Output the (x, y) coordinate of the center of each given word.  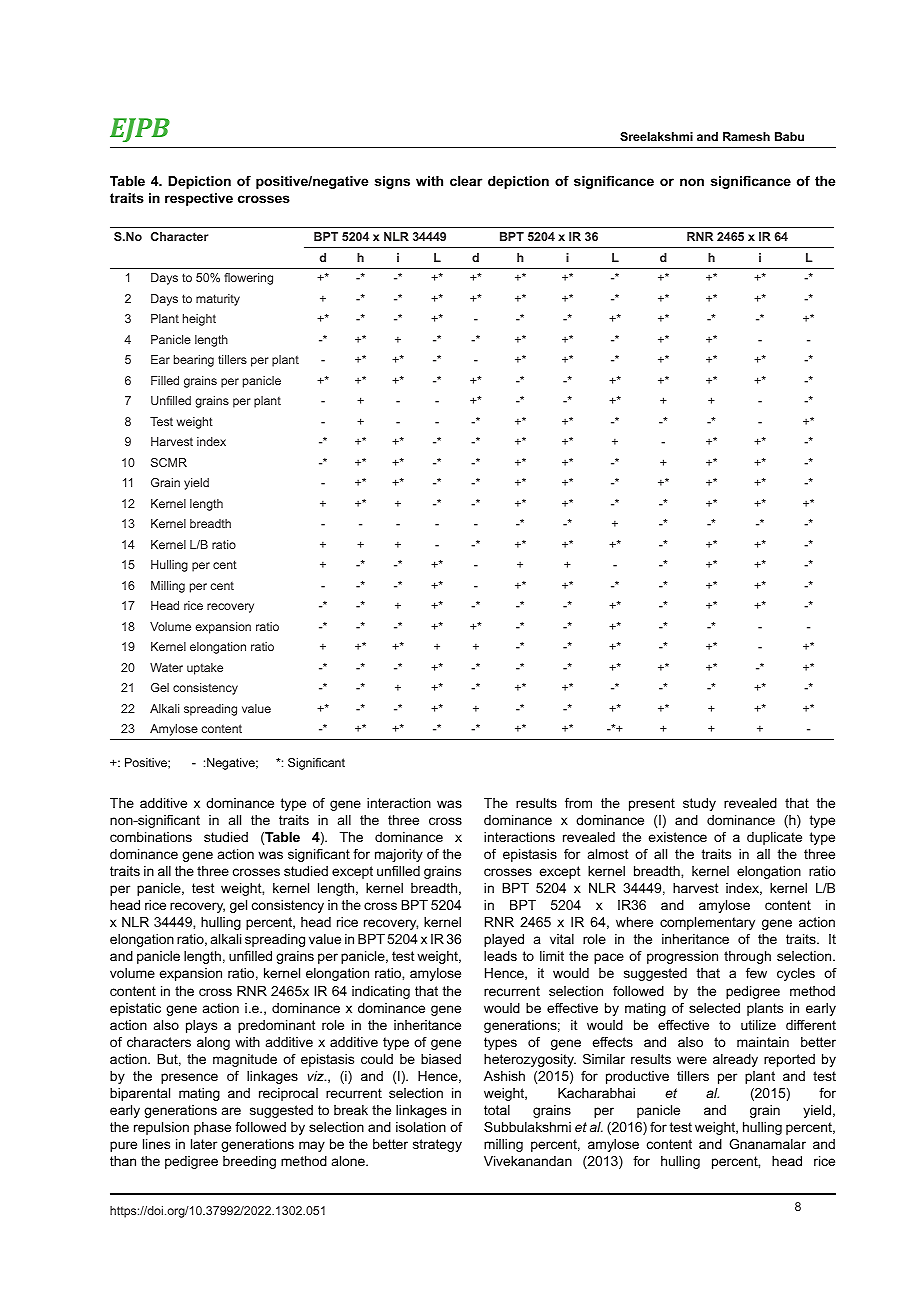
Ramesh (746, 136)
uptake (205, 669)
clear (466, 181)
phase (212, 1128)
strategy (437, 1145)
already (735, 1060)
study (699, 804)
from (578, 803)
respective (199, 199)
